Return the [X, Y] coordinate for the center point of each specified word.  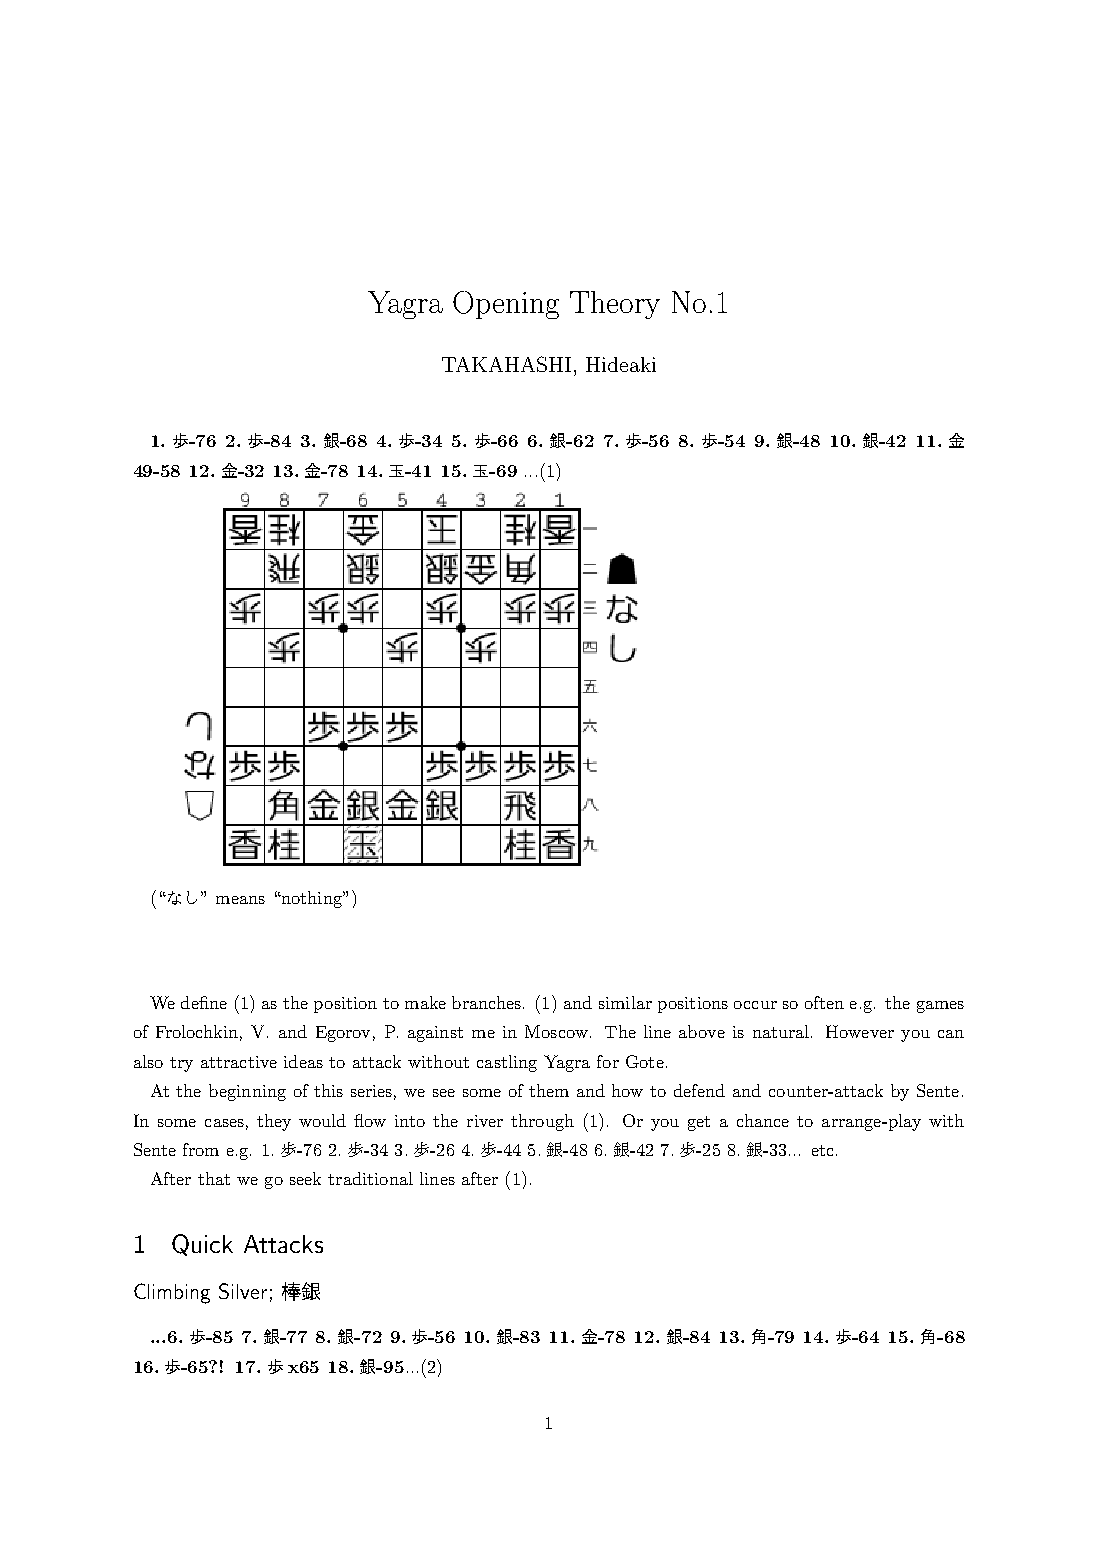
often [824, 1002]
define [204, 1002]
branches [486, 1002]
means [240, 900]
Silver [243, 1291]
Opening [506, 305]
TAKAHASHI [506, 364]
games [940, 1007]
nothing [311, 899]
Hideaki [621, 364]
